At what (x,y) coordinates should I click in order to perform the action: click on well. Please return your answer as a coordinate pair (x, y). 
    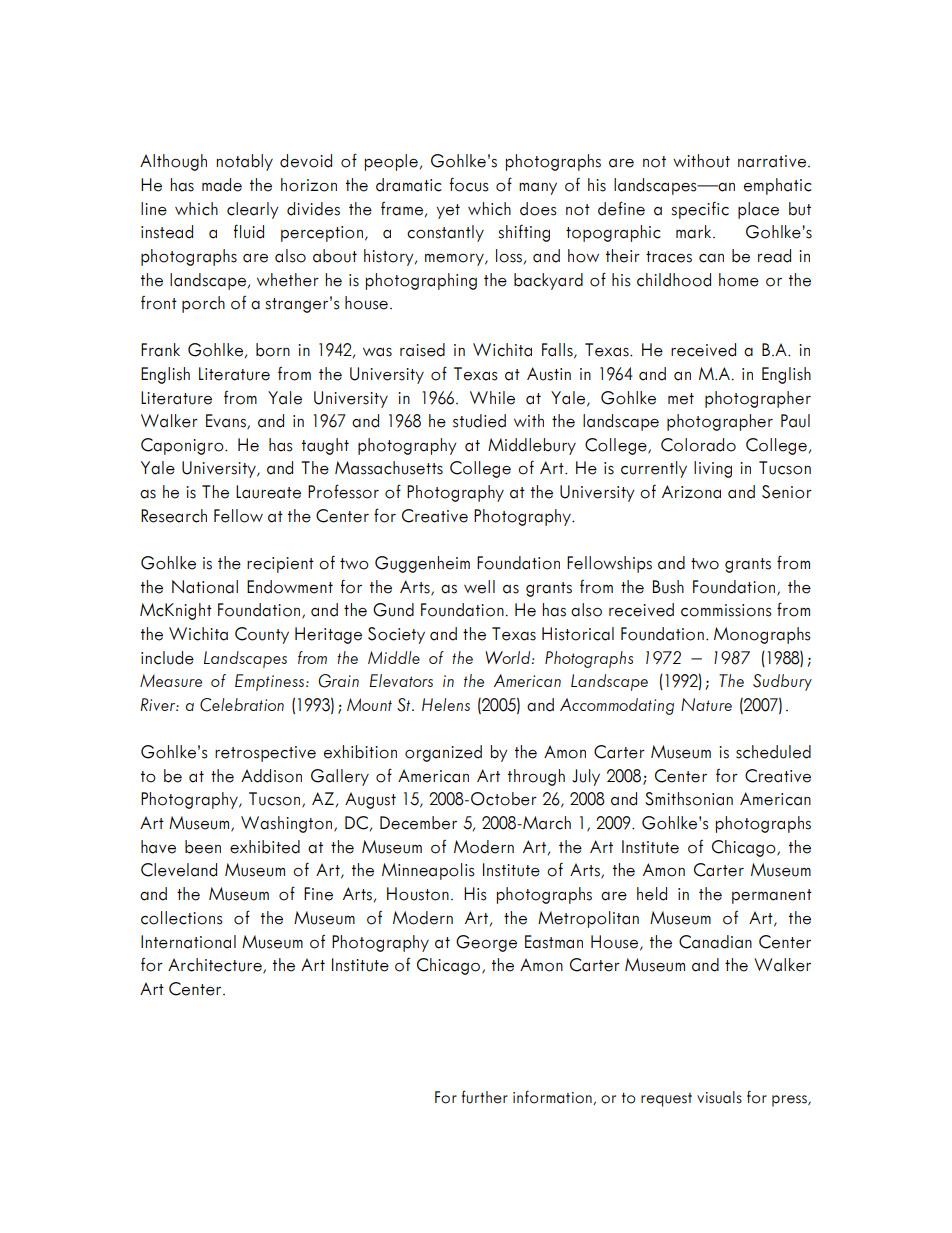
    Looking at the image, I should click on (479, 587).
